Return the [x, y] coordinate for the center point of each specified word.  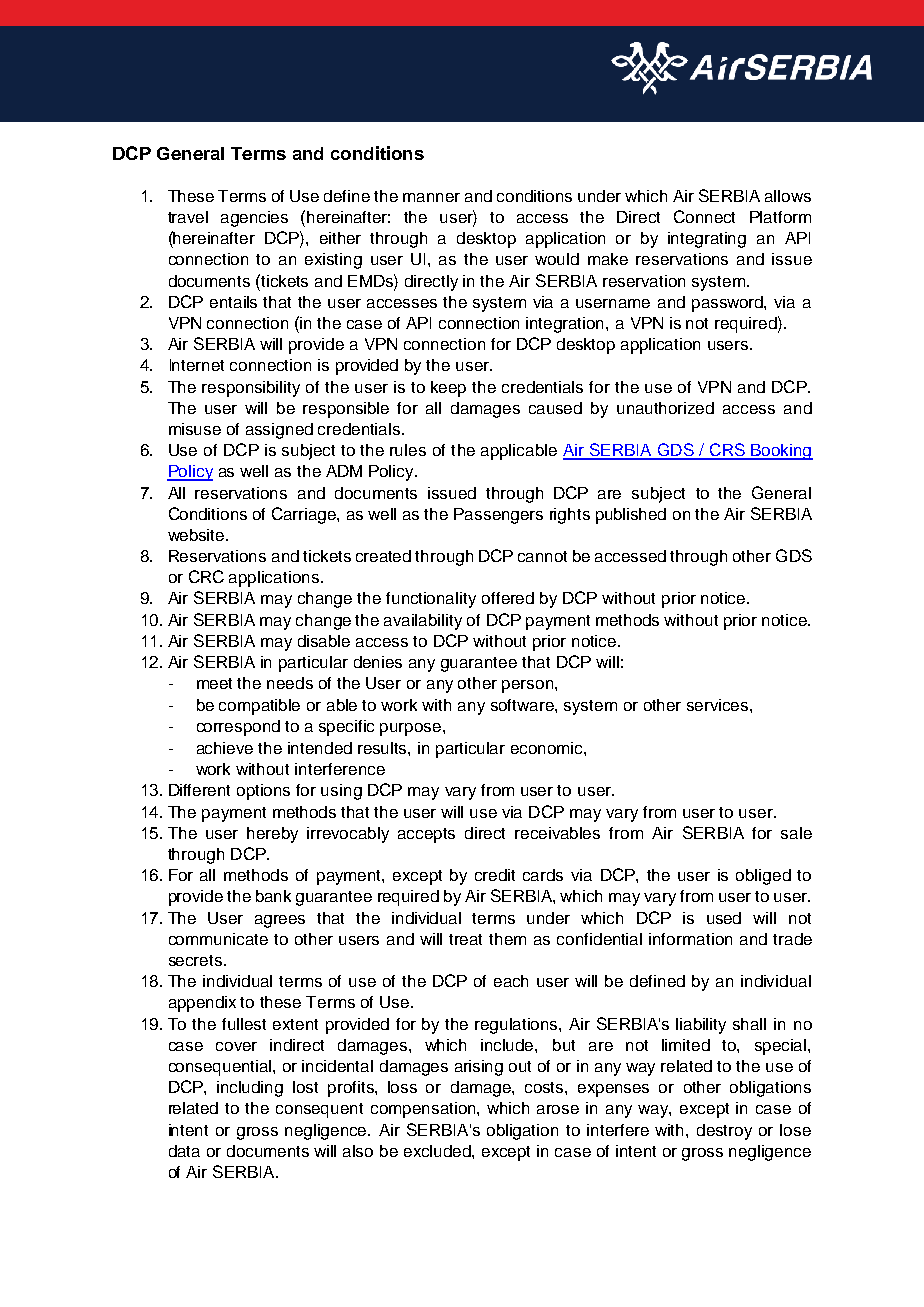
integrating [707, 240]
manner [431, 197]
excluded [438, 1151]
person [529, 686]
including [250, 1089]
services [719, 705]
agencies [254, 219]
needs [290, 683]
